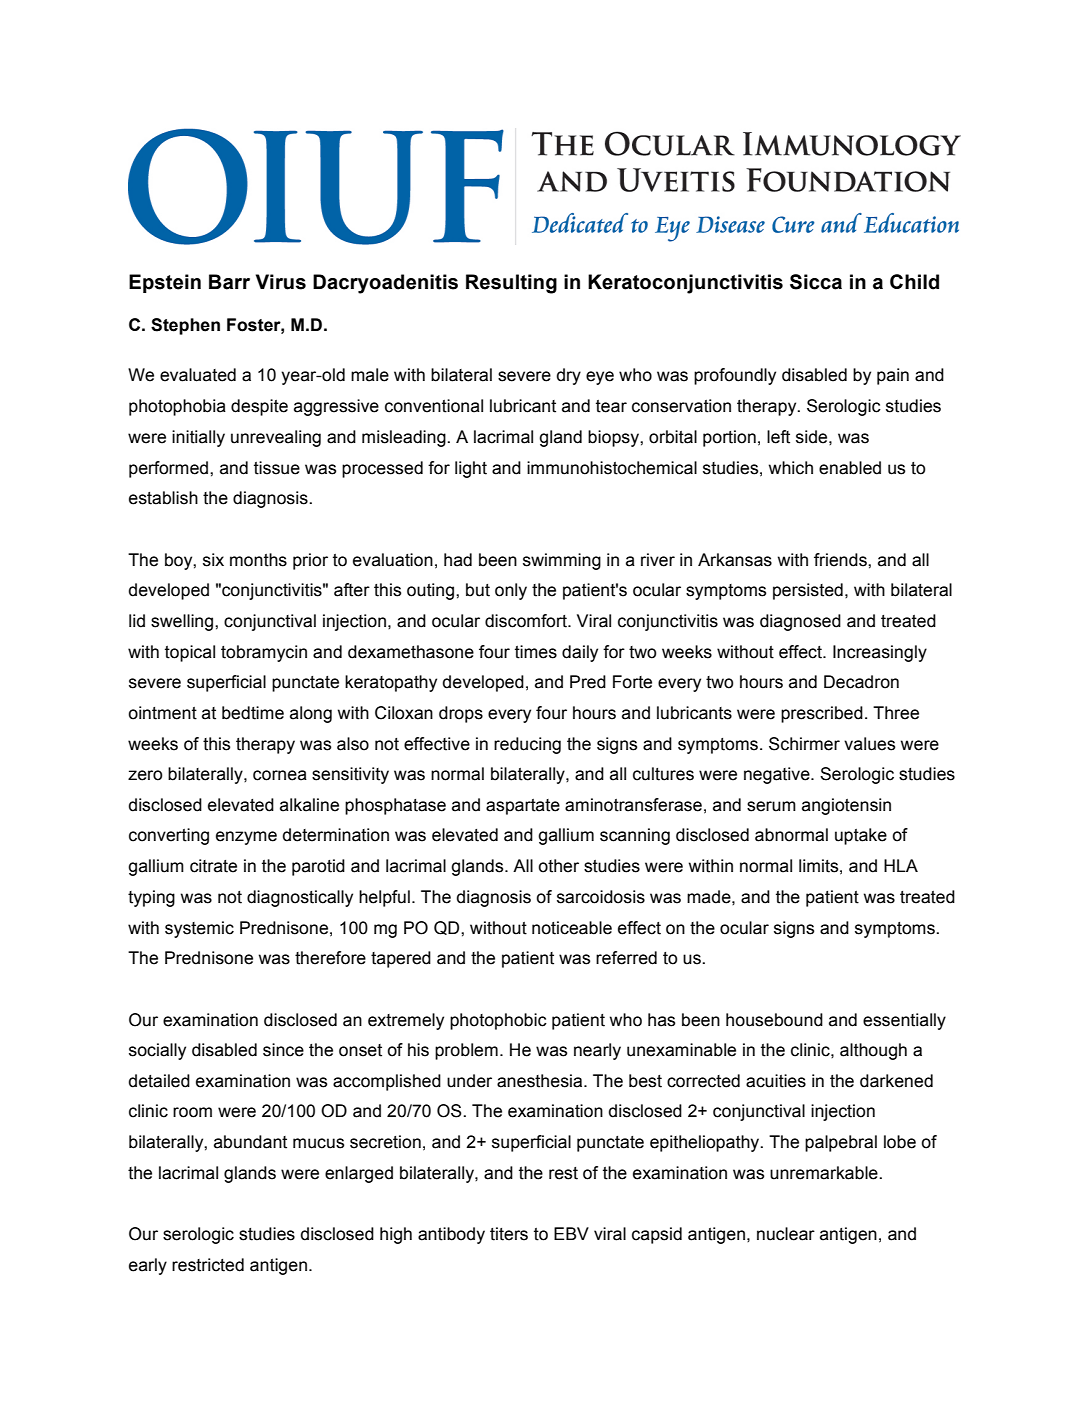 The height and width of the document is (1408, 1088). What do you see at coordinates (511, 284) in the document?
I see `Resulting` at bounding box center [511, 284].
